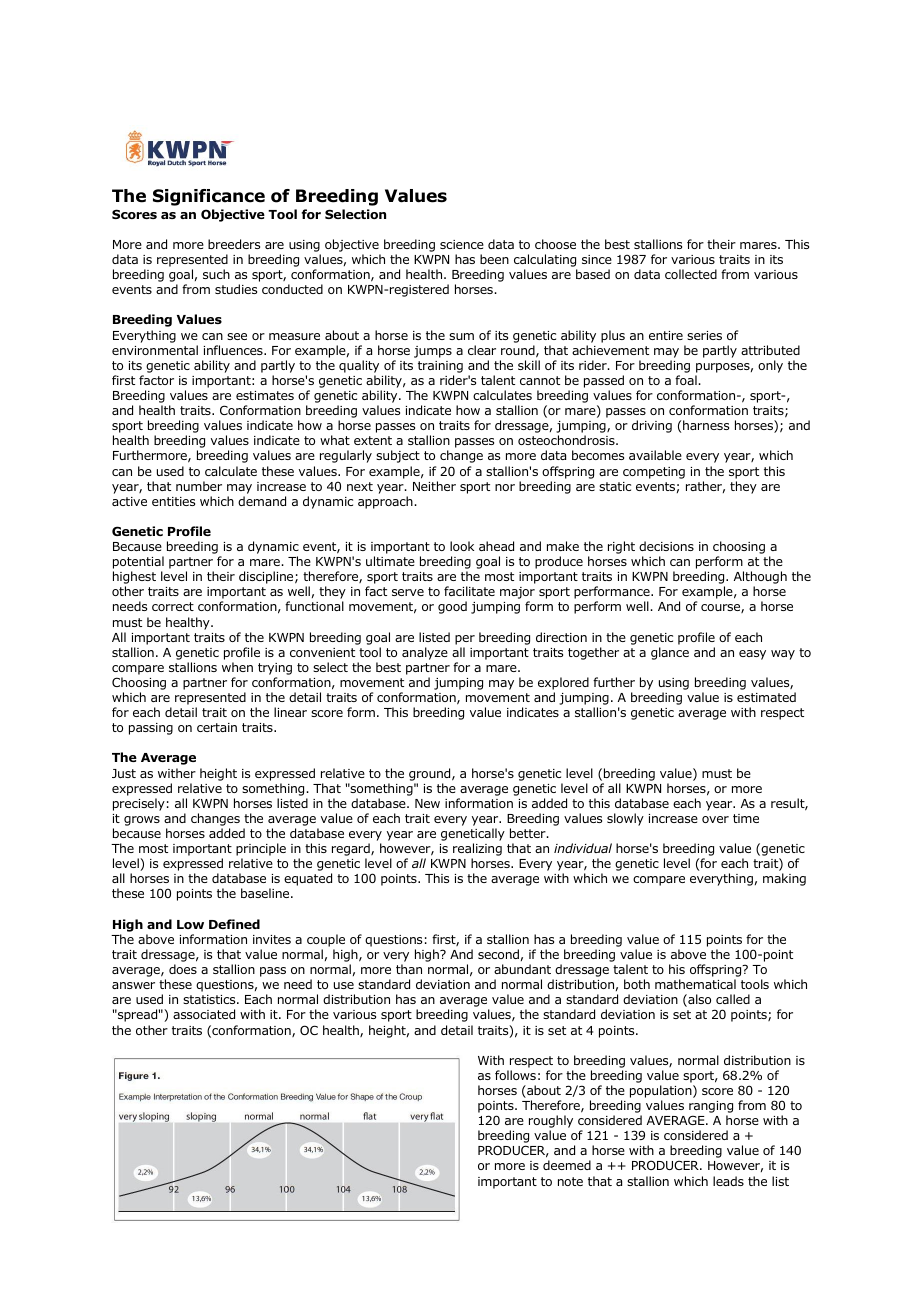  I want to click on breeders, so click(234, 244).
